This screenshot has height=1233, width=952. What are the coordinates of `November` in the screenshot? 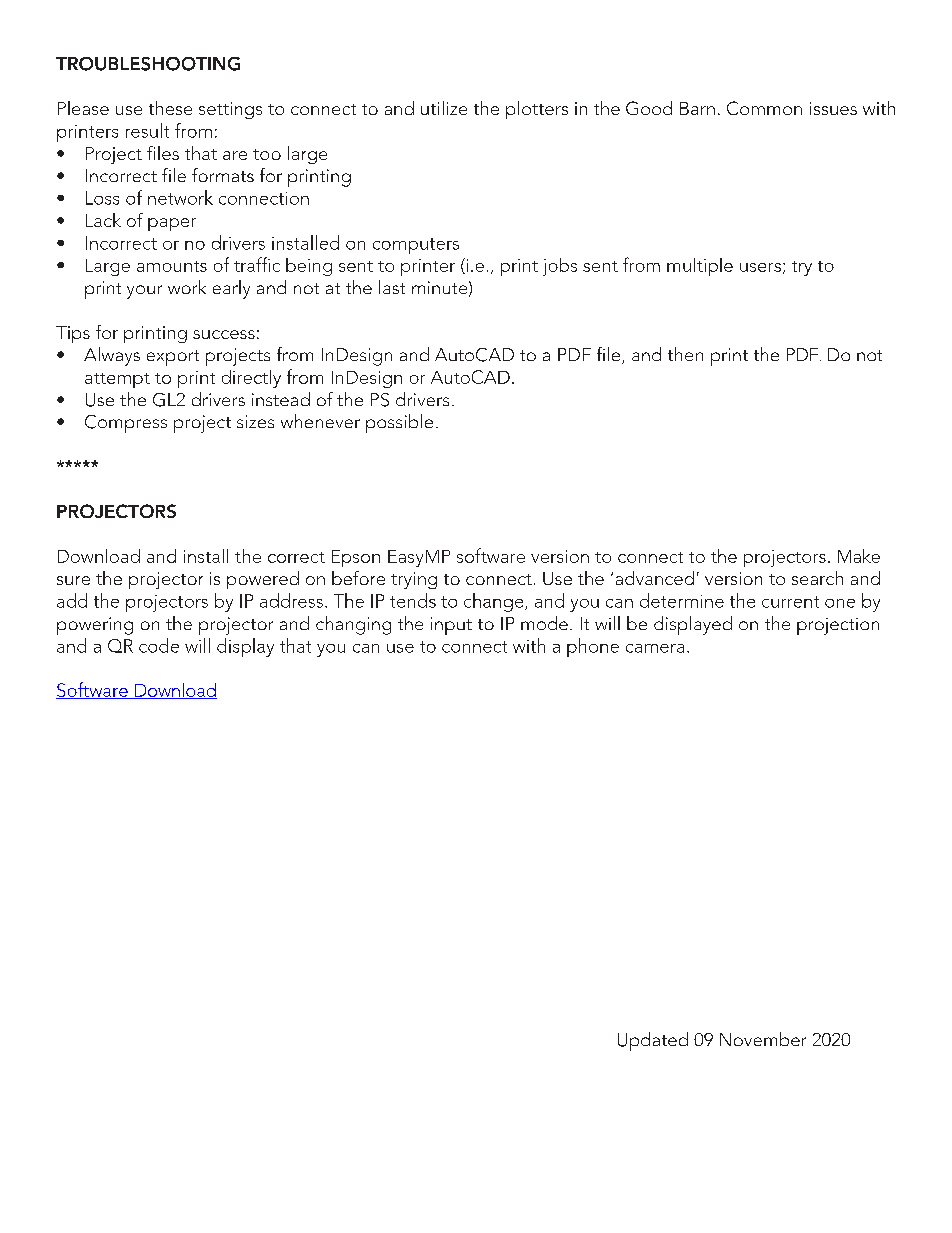 It's located at (763, 1039).
